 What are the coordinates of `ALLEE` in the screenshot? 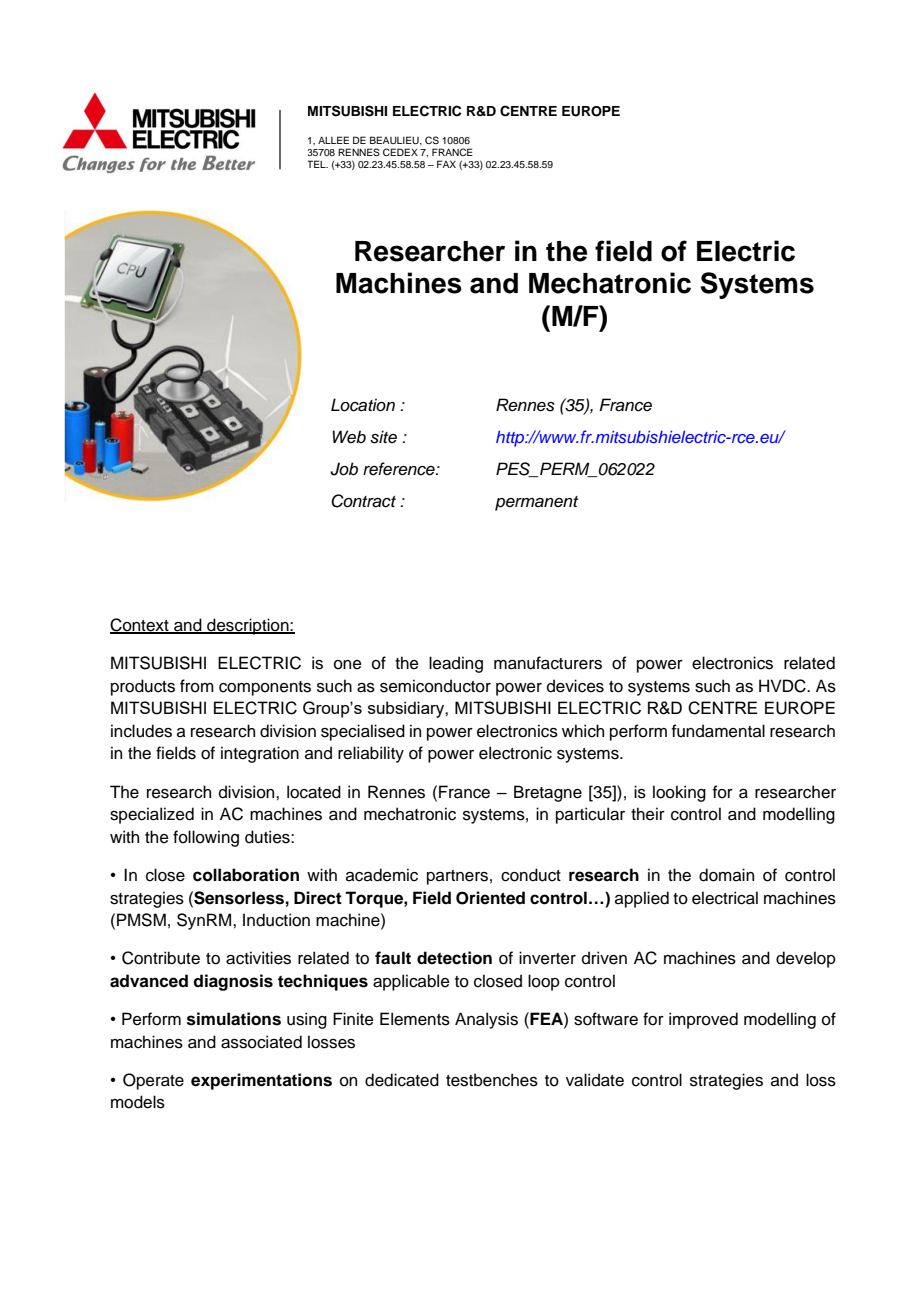 It's located at (333, 140).
